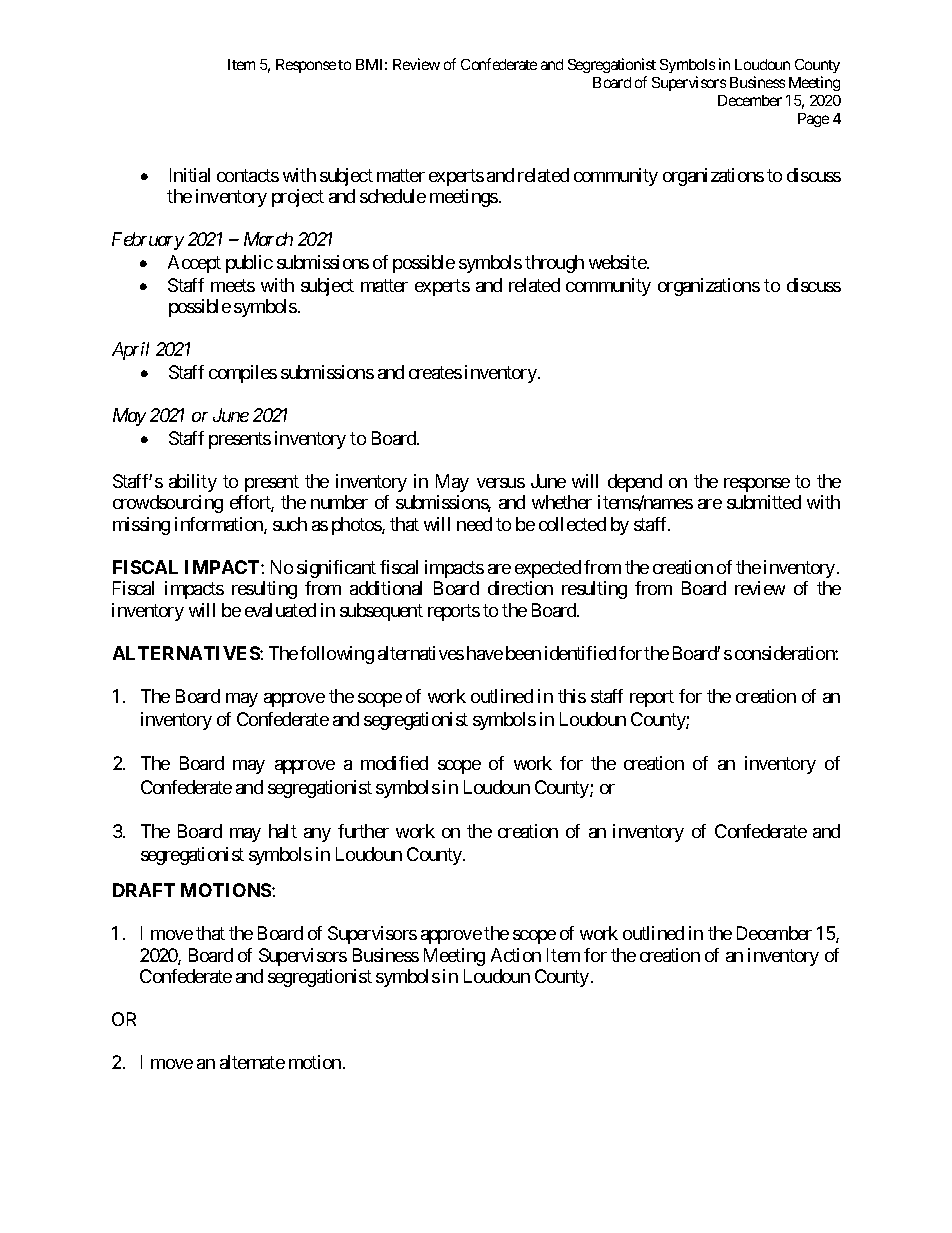  What do you see at coordinates (393, 196) in the screenshot?
I see `schedule` at bounding box center [393, 196].
